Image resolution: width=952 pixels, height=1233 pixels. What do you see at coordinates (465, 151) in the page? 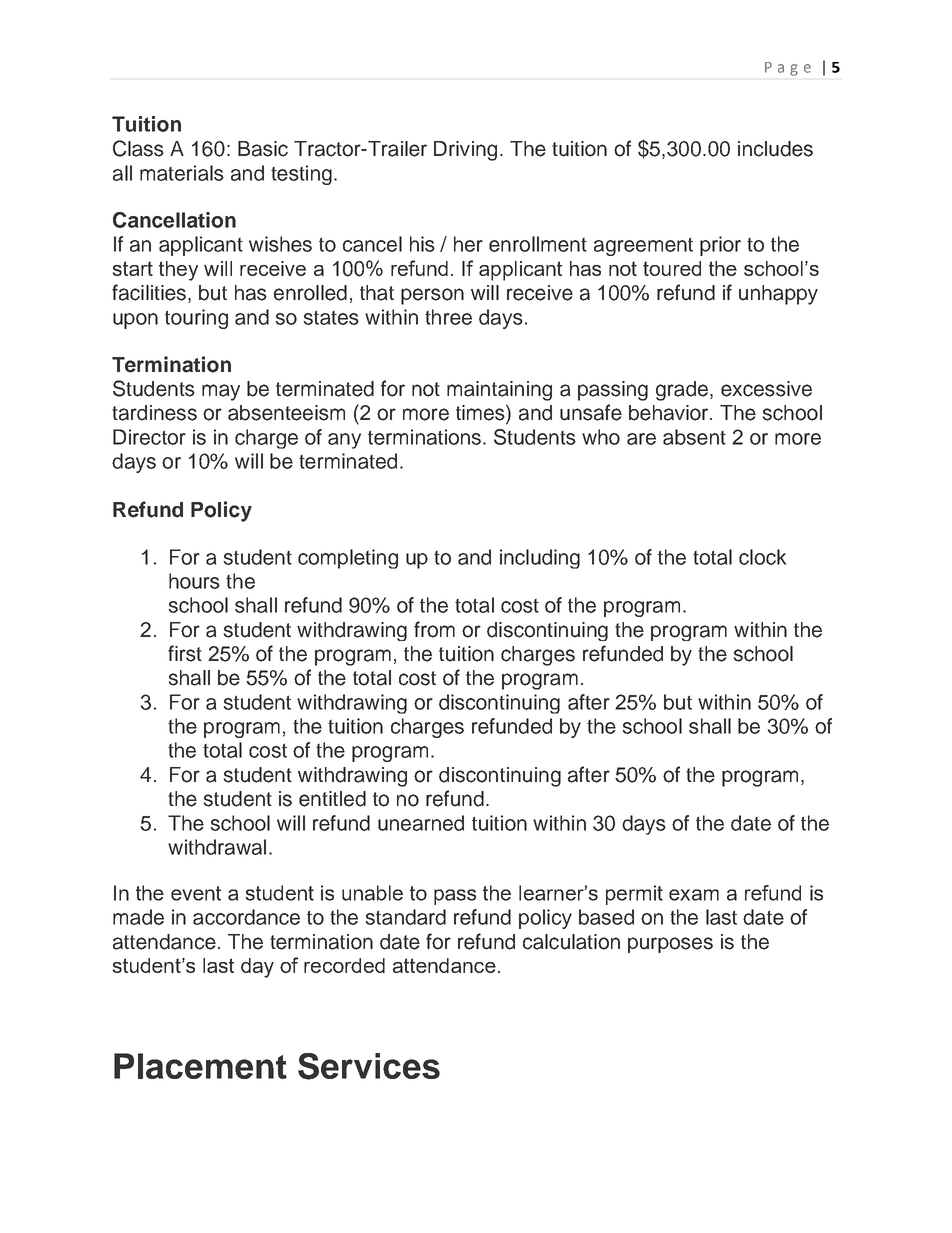
I see `Driving` at bounding box center [465, 151].
